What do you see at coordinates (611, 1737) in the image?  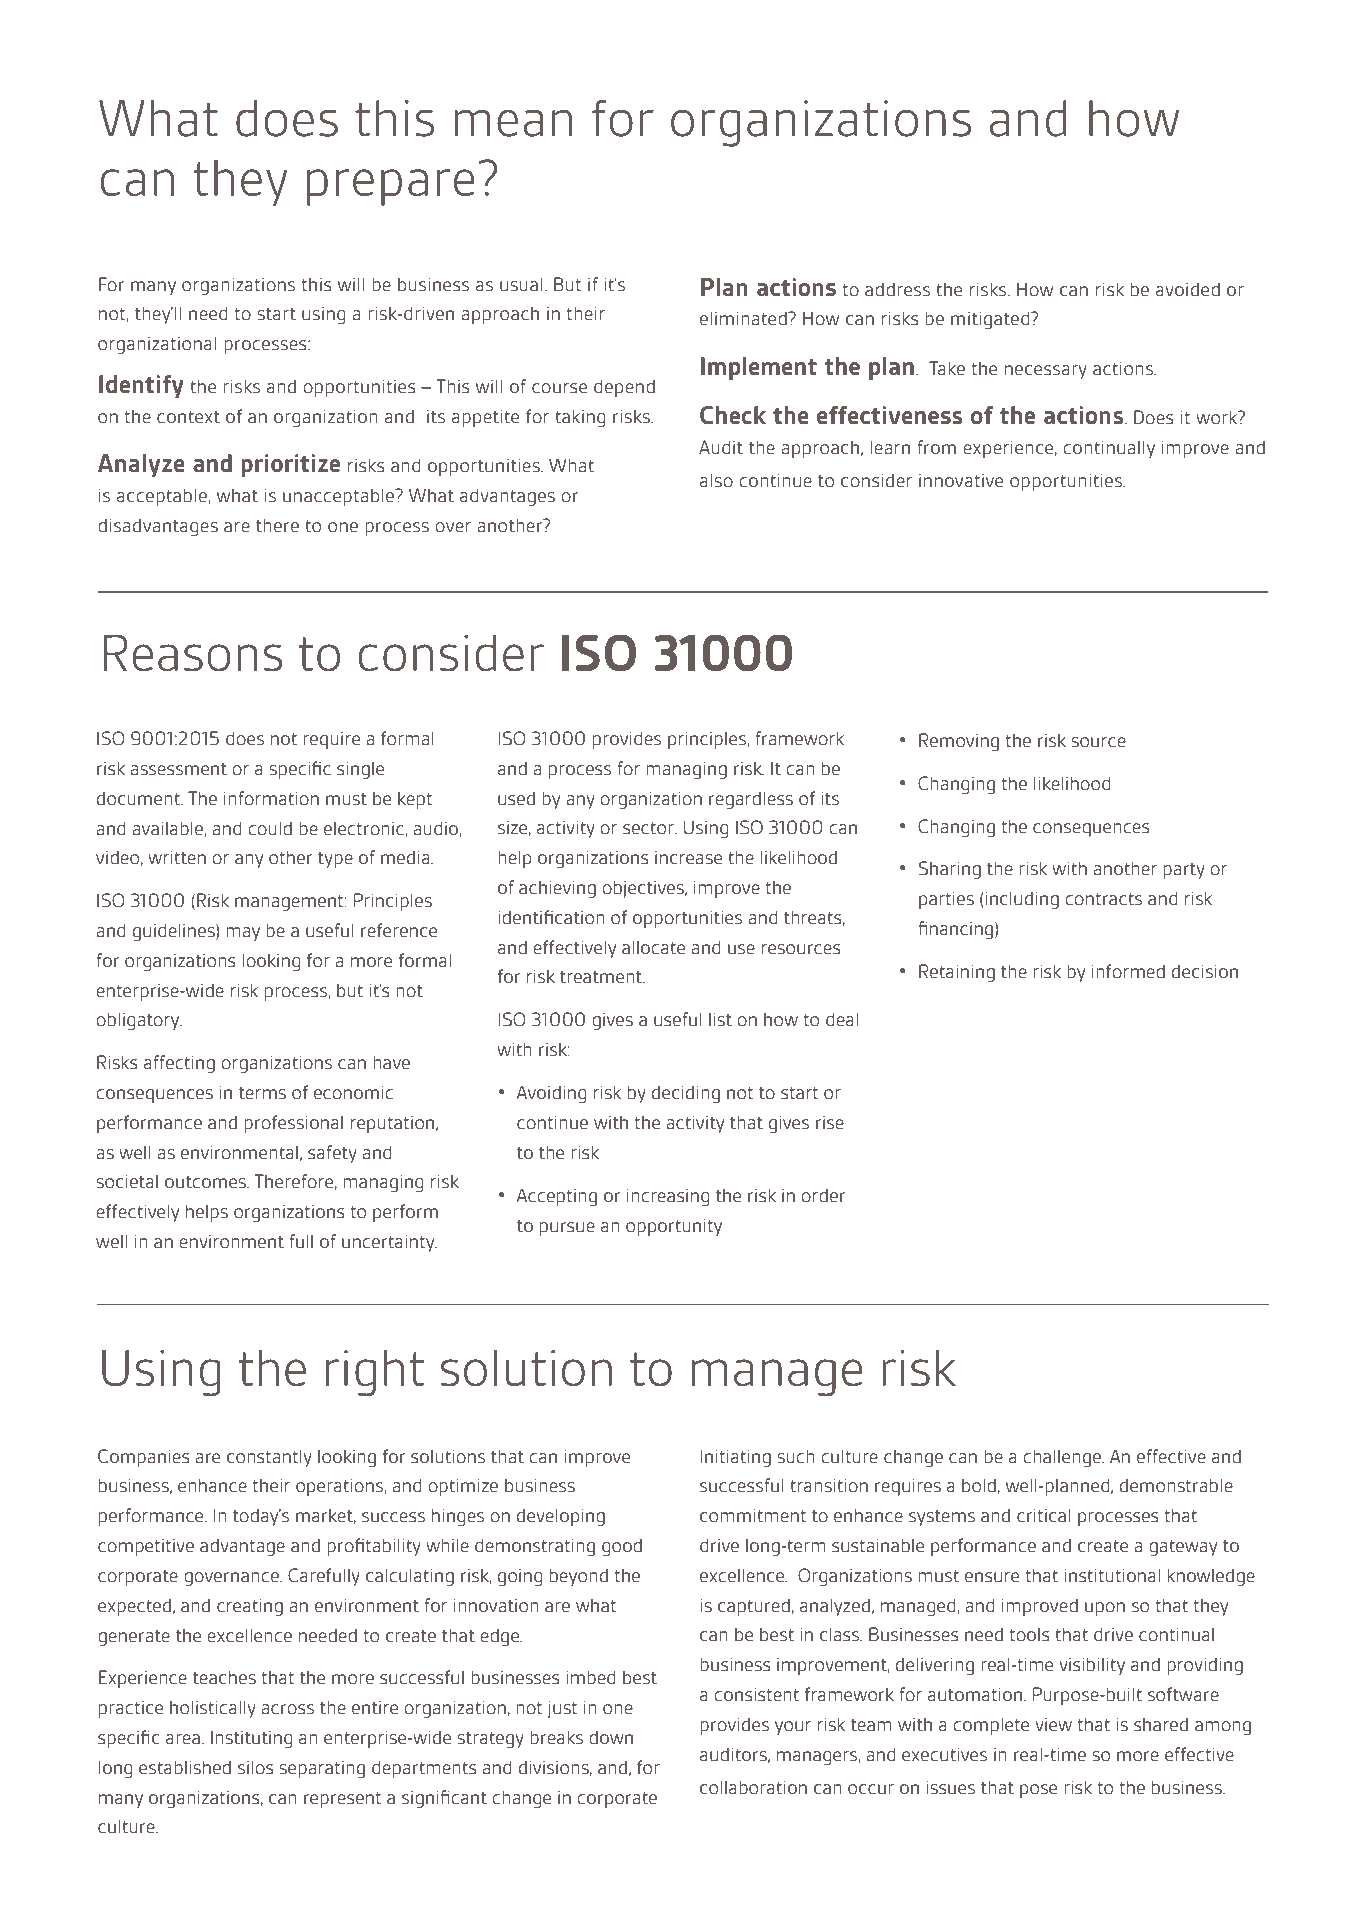 I see `down` at bounding box center [611, 1737].
